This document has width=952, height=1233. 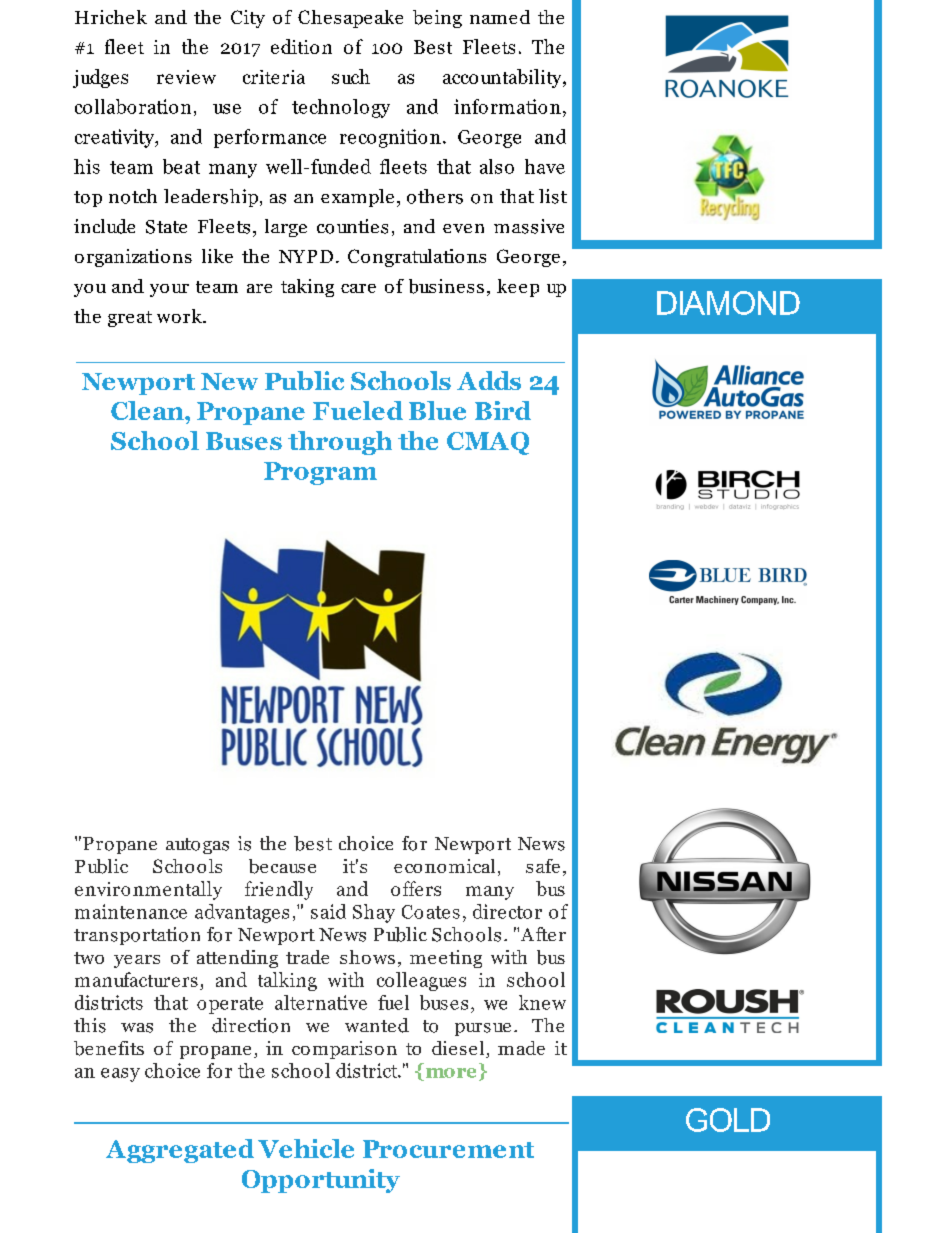 What do you see at coordinates (503, 78) in the document?
I see `accountability` at bounding box center [503, 78].
